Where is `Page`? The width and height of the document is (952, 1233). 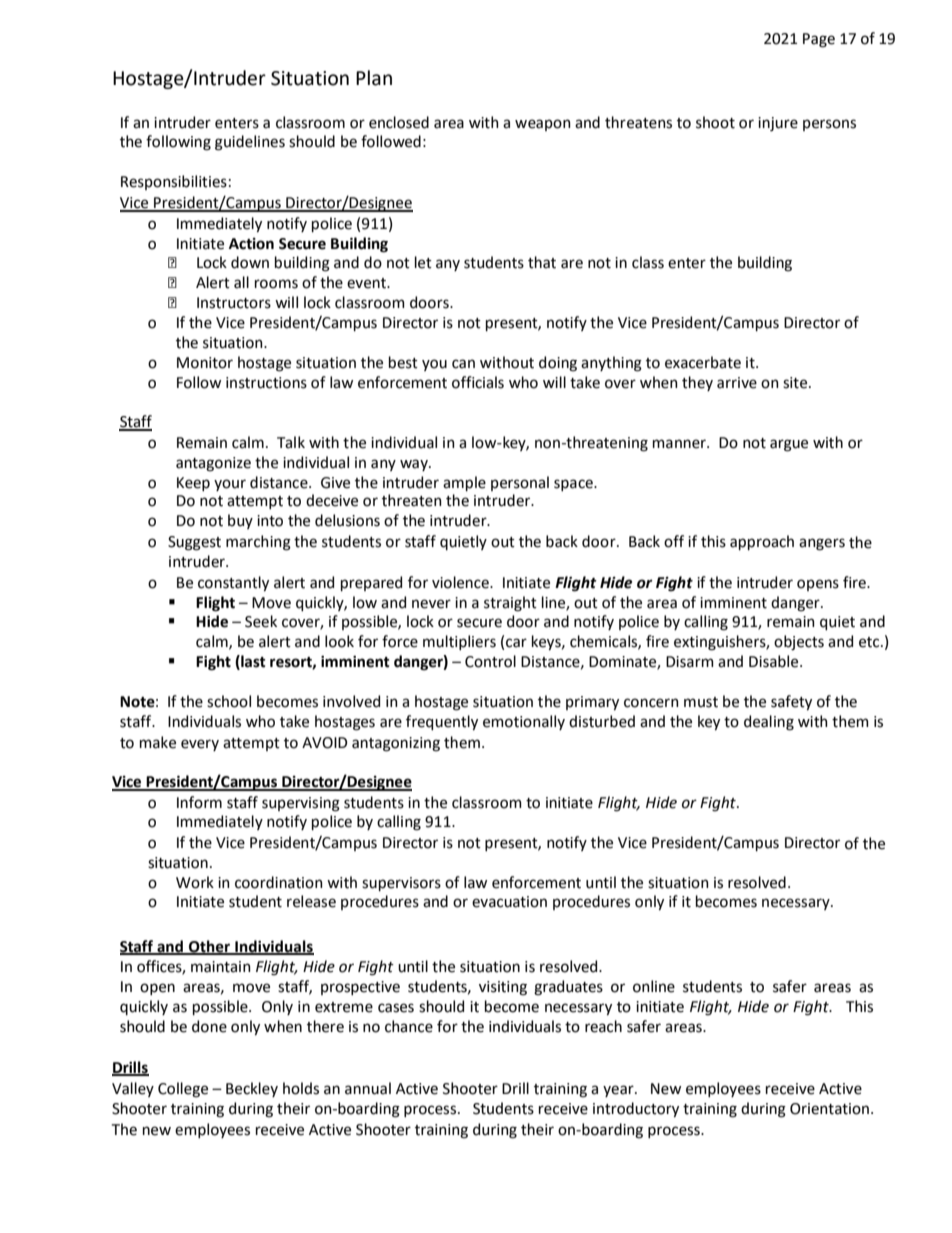 Page is located at coordinates (819, 40).
